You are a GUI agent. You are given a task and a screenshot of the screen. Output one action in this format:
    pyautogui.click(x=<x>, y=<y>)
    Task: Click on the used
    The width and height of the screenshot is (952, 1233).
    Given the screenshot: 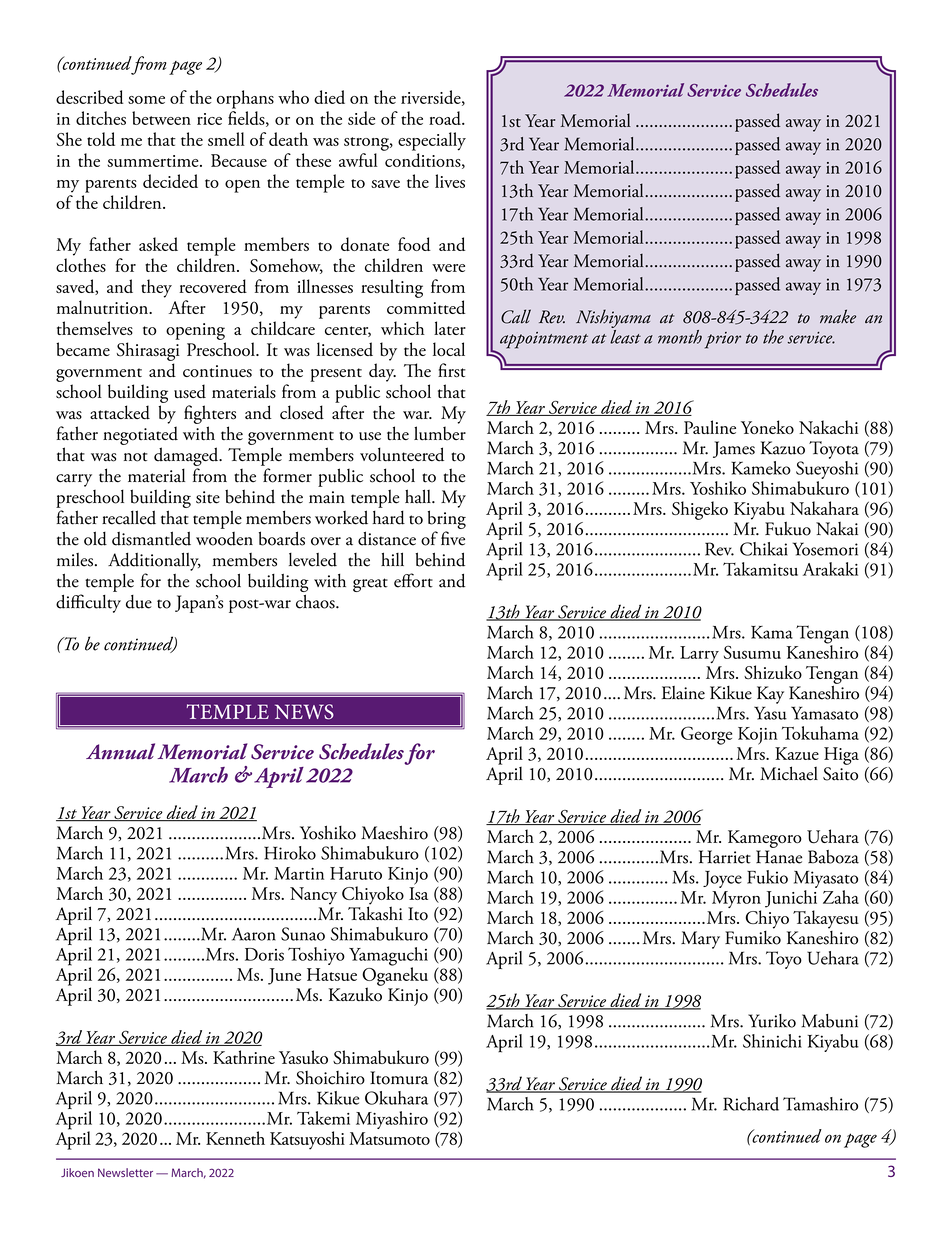 What is the action you would take?
    pyautogui.click(x=190, y=391)
